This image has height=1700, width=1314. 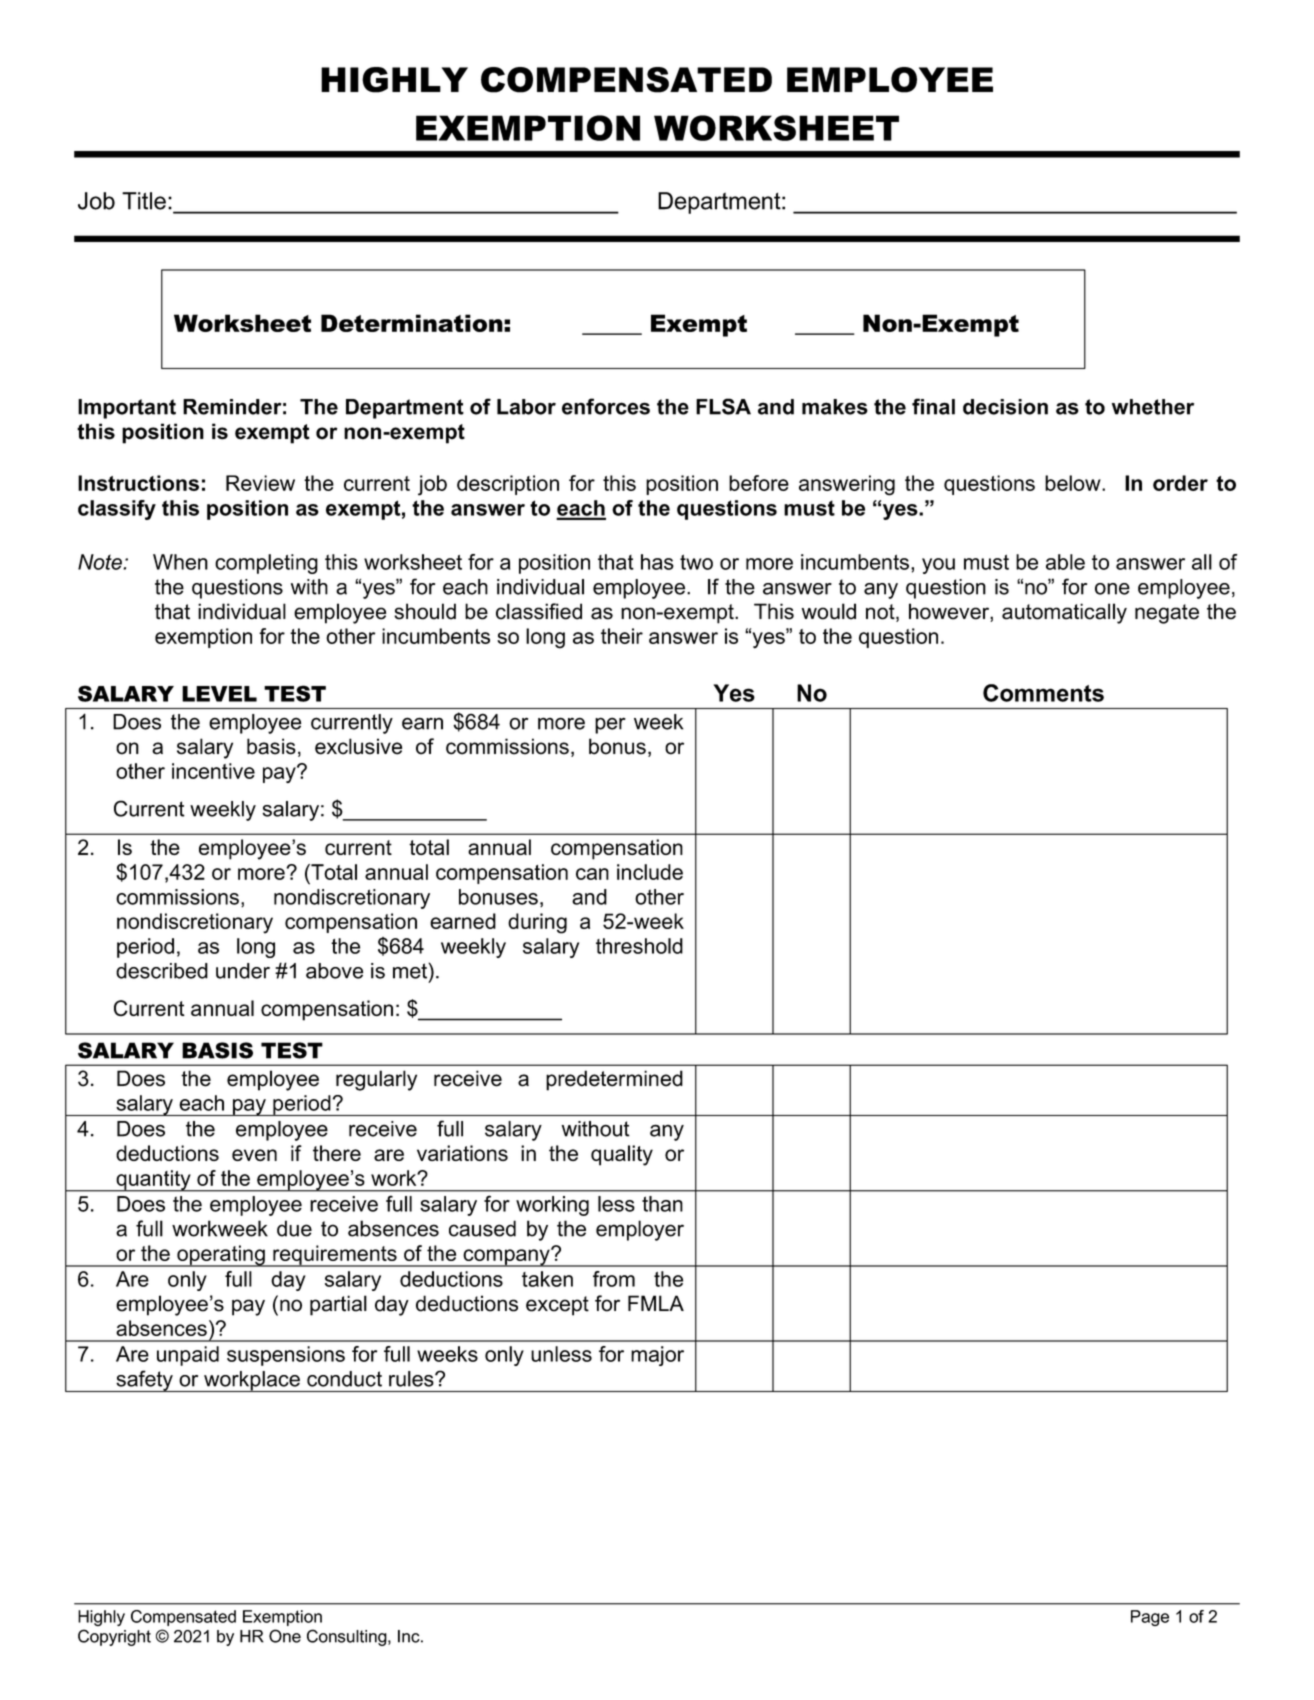 I want to click on LEVEL, so click(x=219, y=694).
